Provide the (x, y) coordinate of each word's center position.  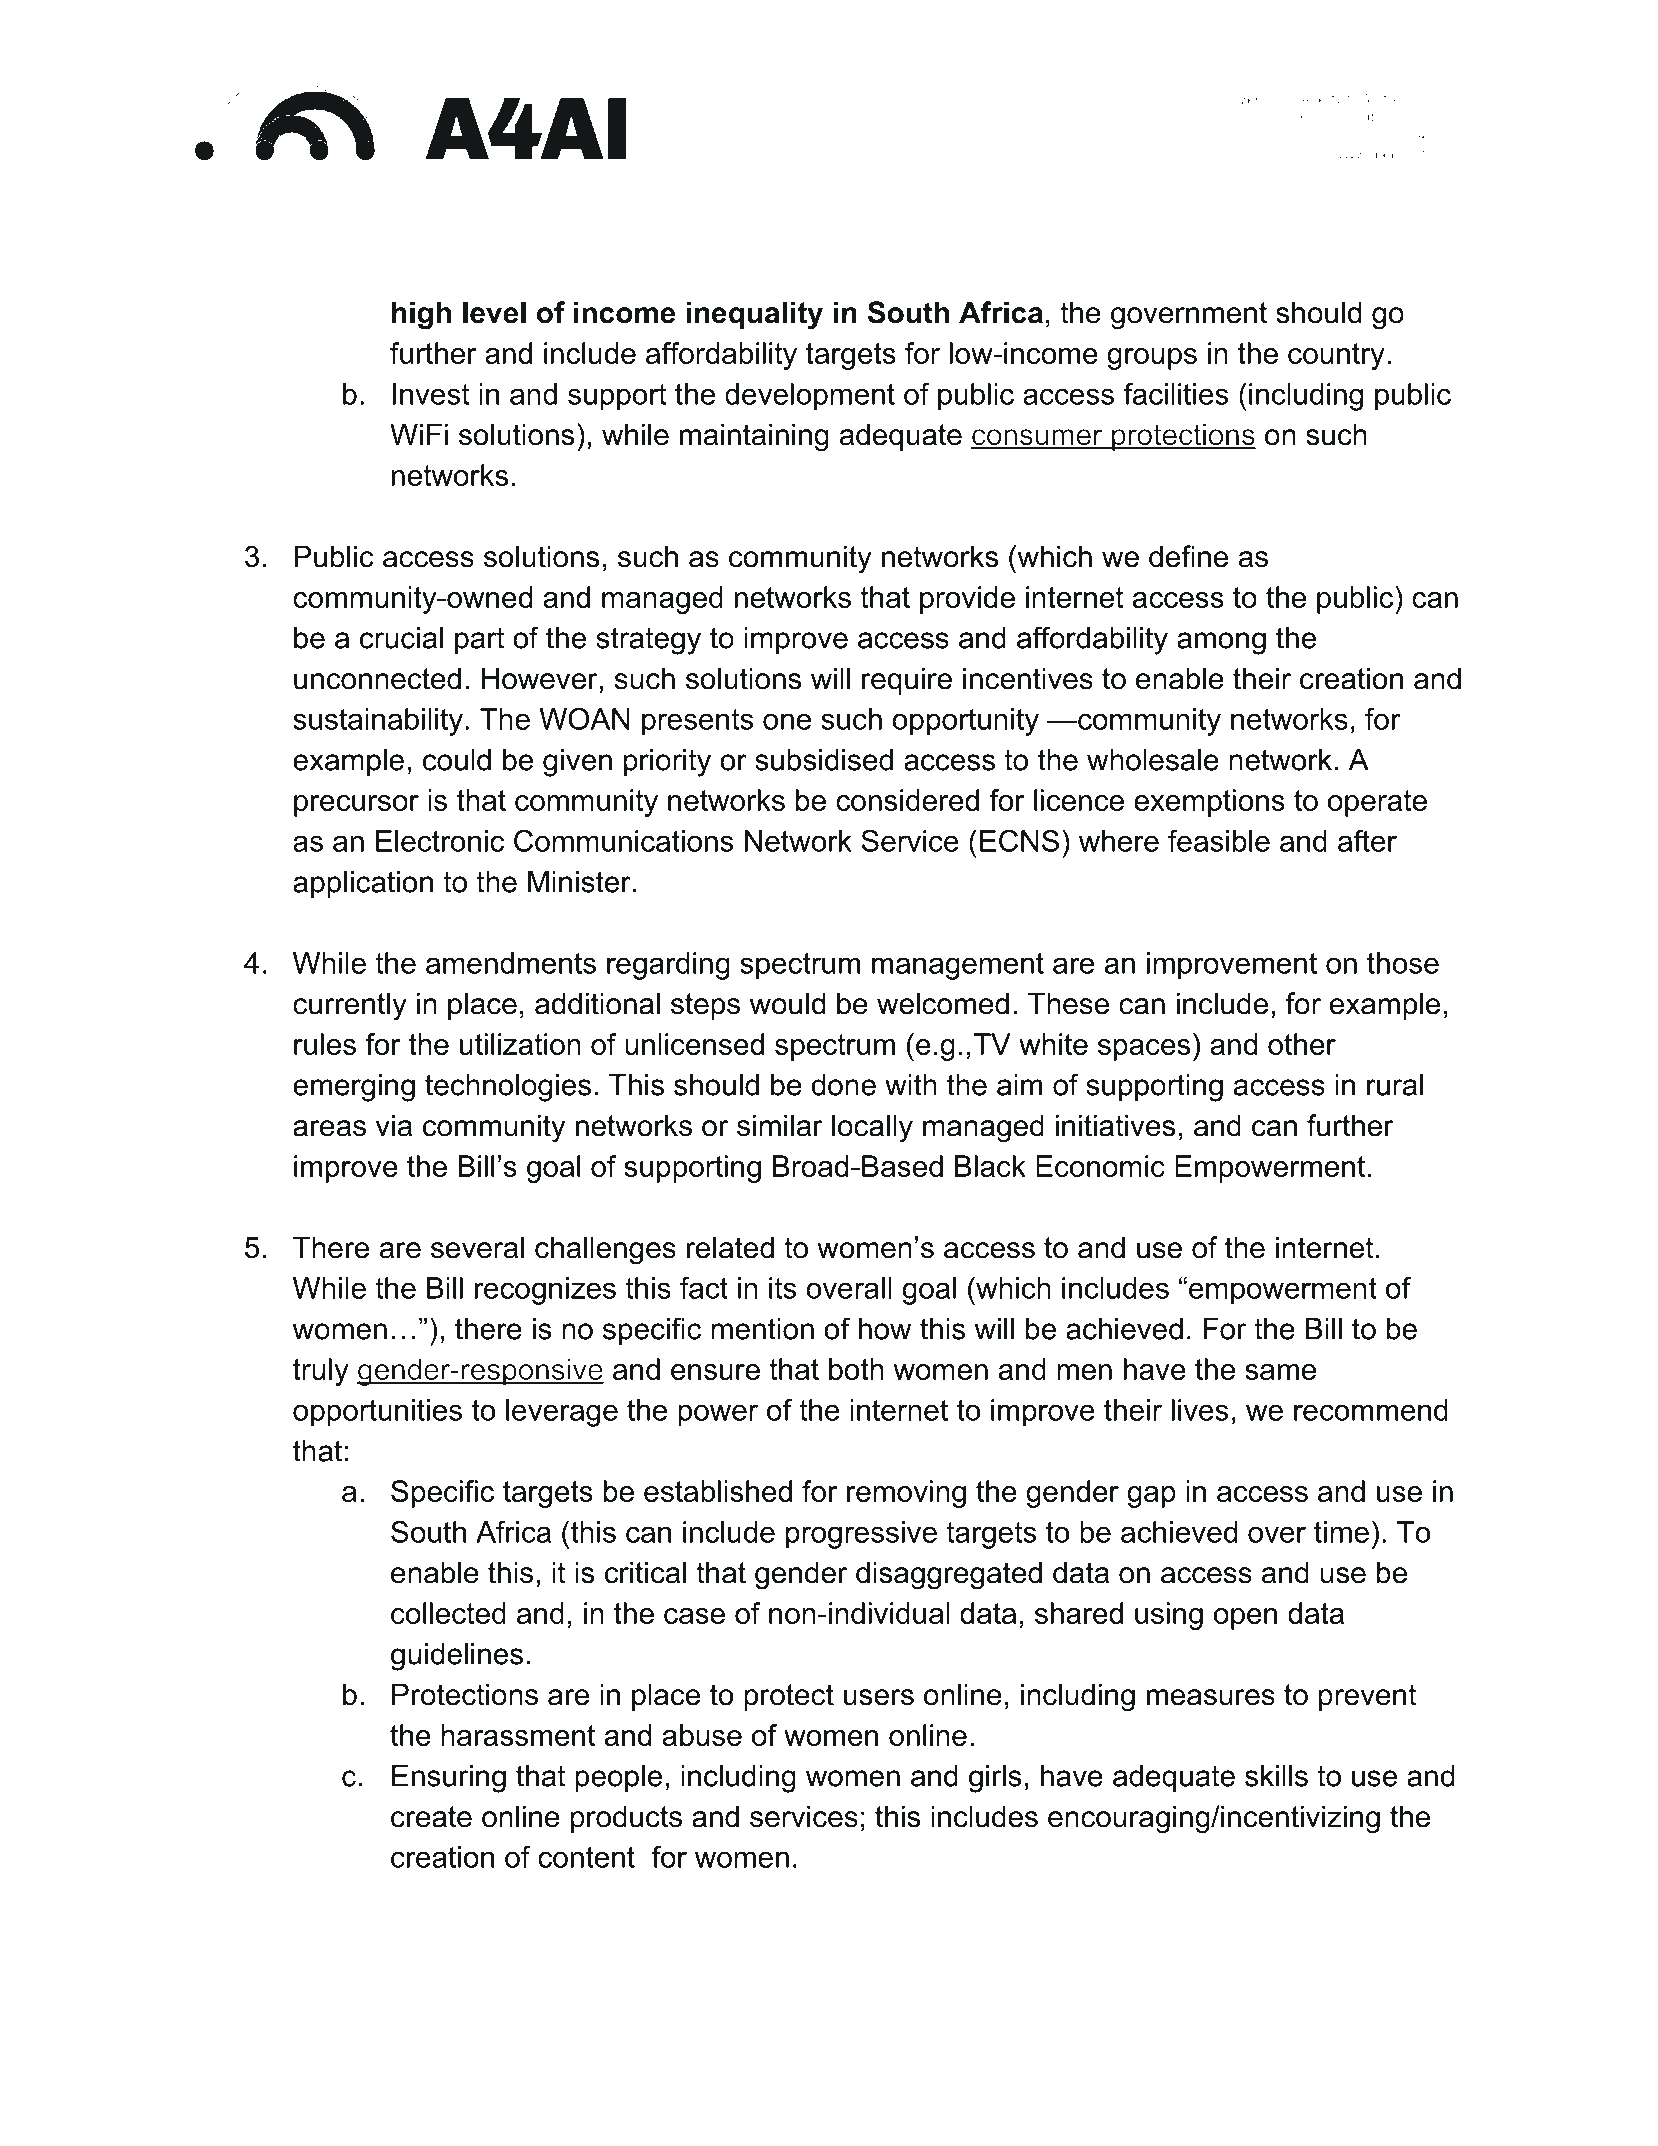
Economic (1100, 1166)
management (958, 966)
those (1403, 963)
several (477, 1247)
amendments (511, 963)
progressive (861, 1535)
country (1336, 356)
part (479, 641)
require (907, 681)
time (1341, 1532)
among (1221, 643)
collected (448, 1613)
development (810, 397)
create (431, 1817)
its (782, 1288)
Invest (430, 394)
